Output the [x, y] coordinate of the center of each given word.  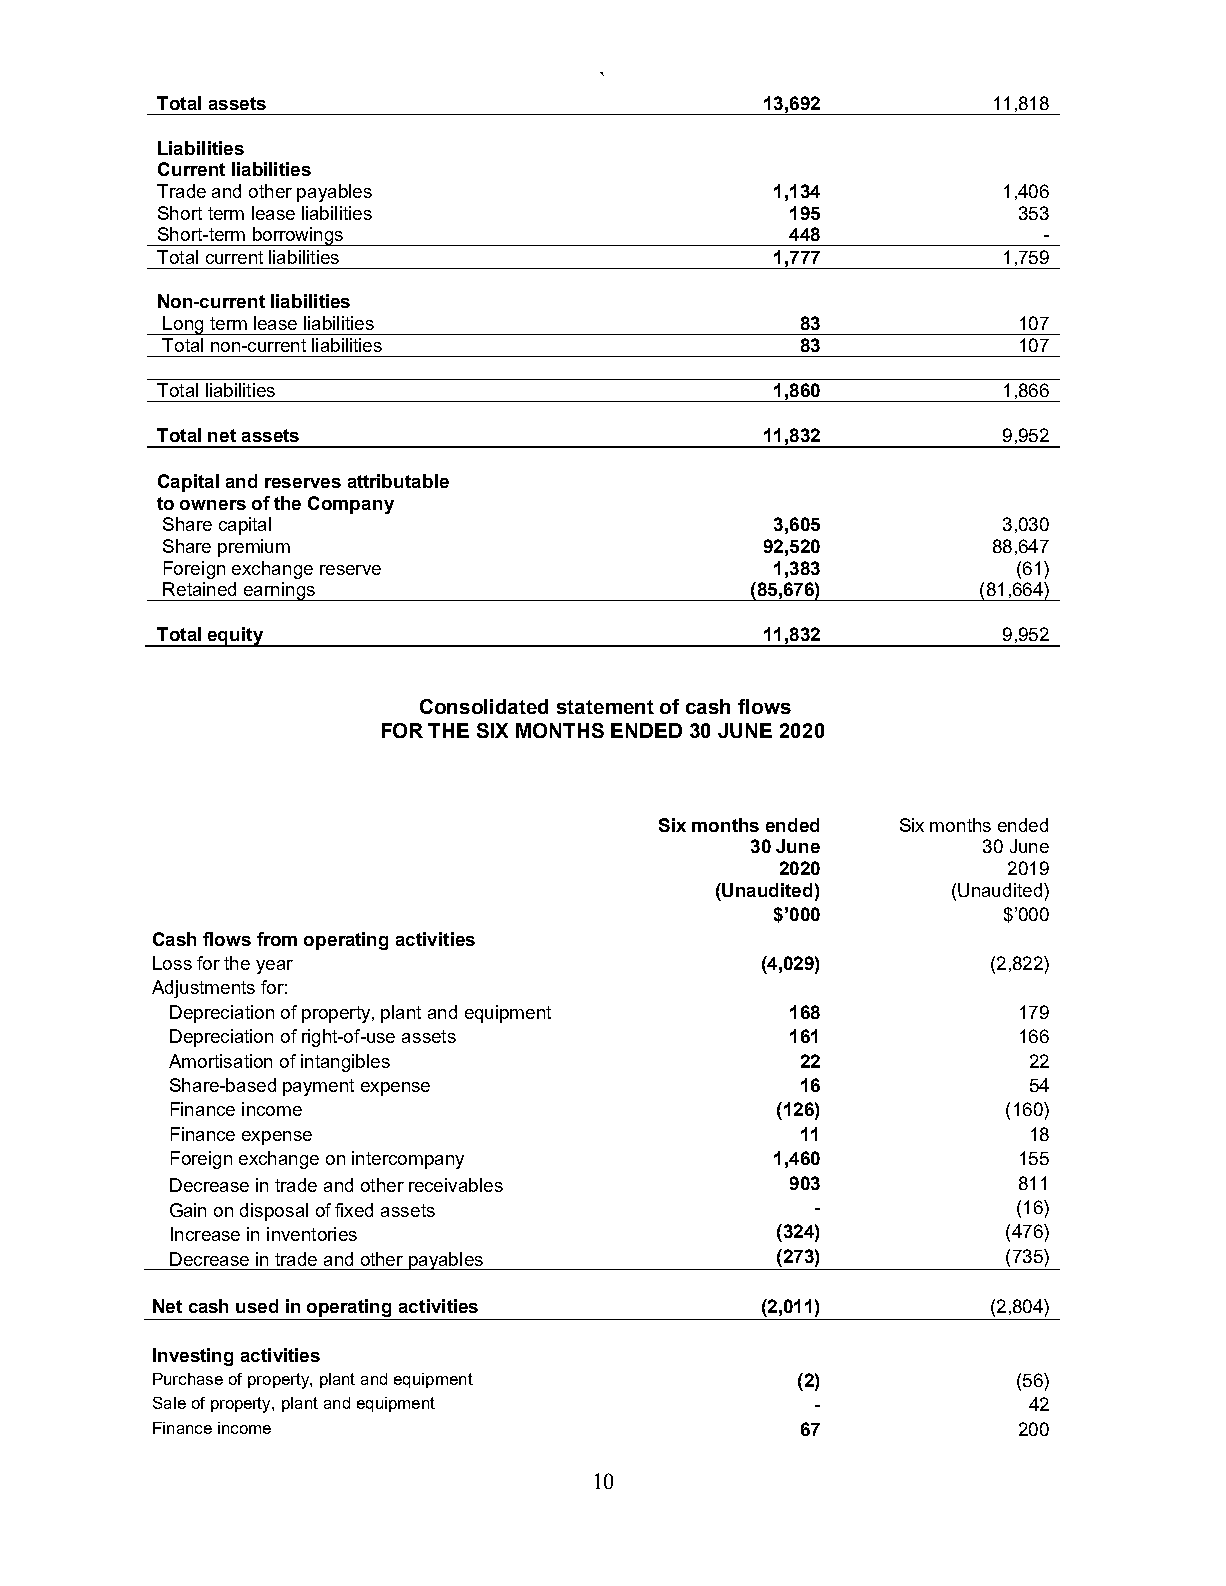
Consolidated [484, 706]
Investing [193, 1357]
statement [605, 707]
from [277, 939]
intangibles [345, 1063]
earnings [279, 591]
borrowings [298, 236]
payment [318, 1087]
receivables [456, 1185]
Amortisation [220, 1061]
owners [213, 505]
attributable [398, 481]
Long [183, 325]
